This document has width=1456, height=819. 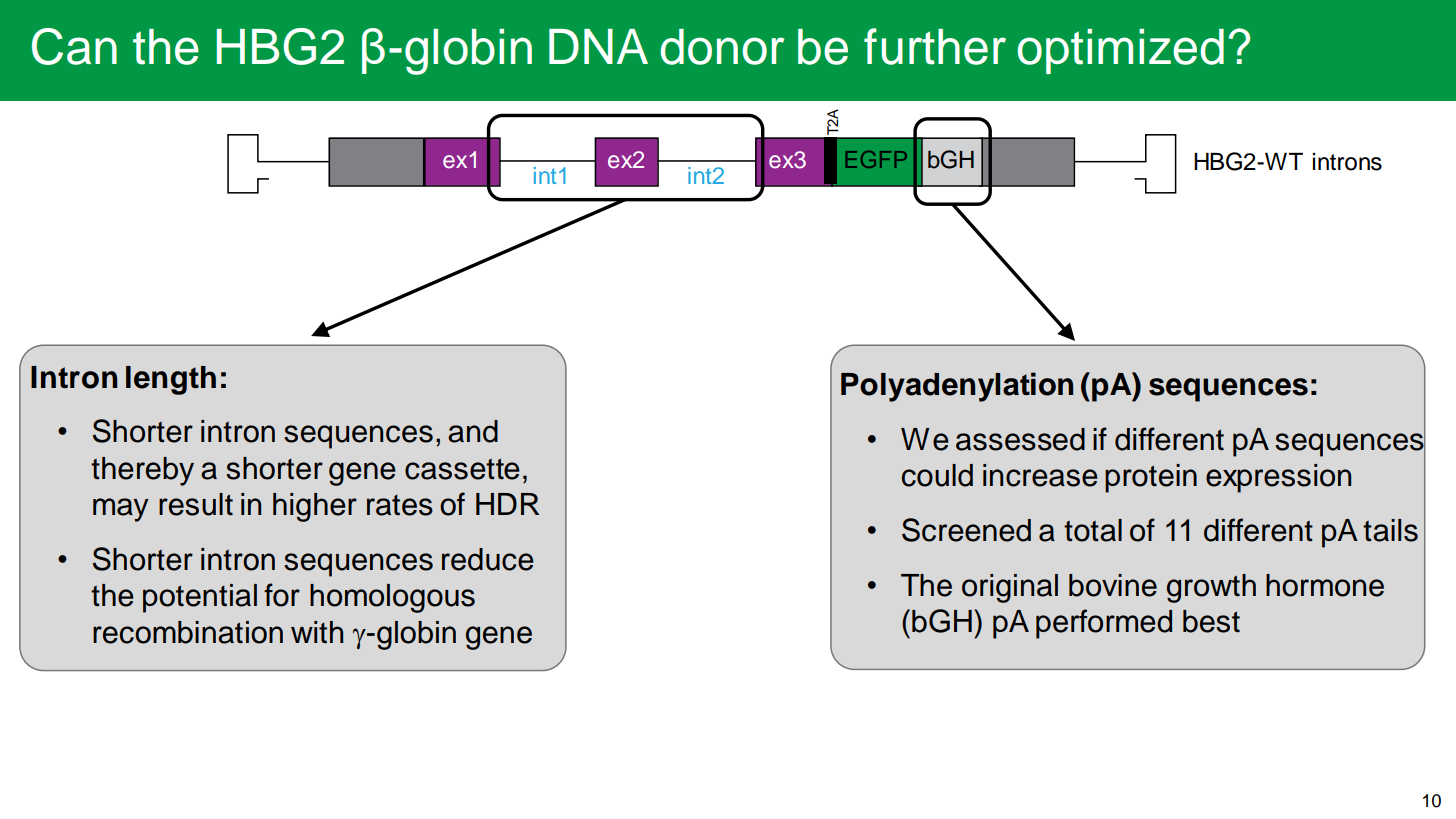 What do you see at coordinates (74, 46) in the document?
I see `Can` at bounding box center [74, 46].
